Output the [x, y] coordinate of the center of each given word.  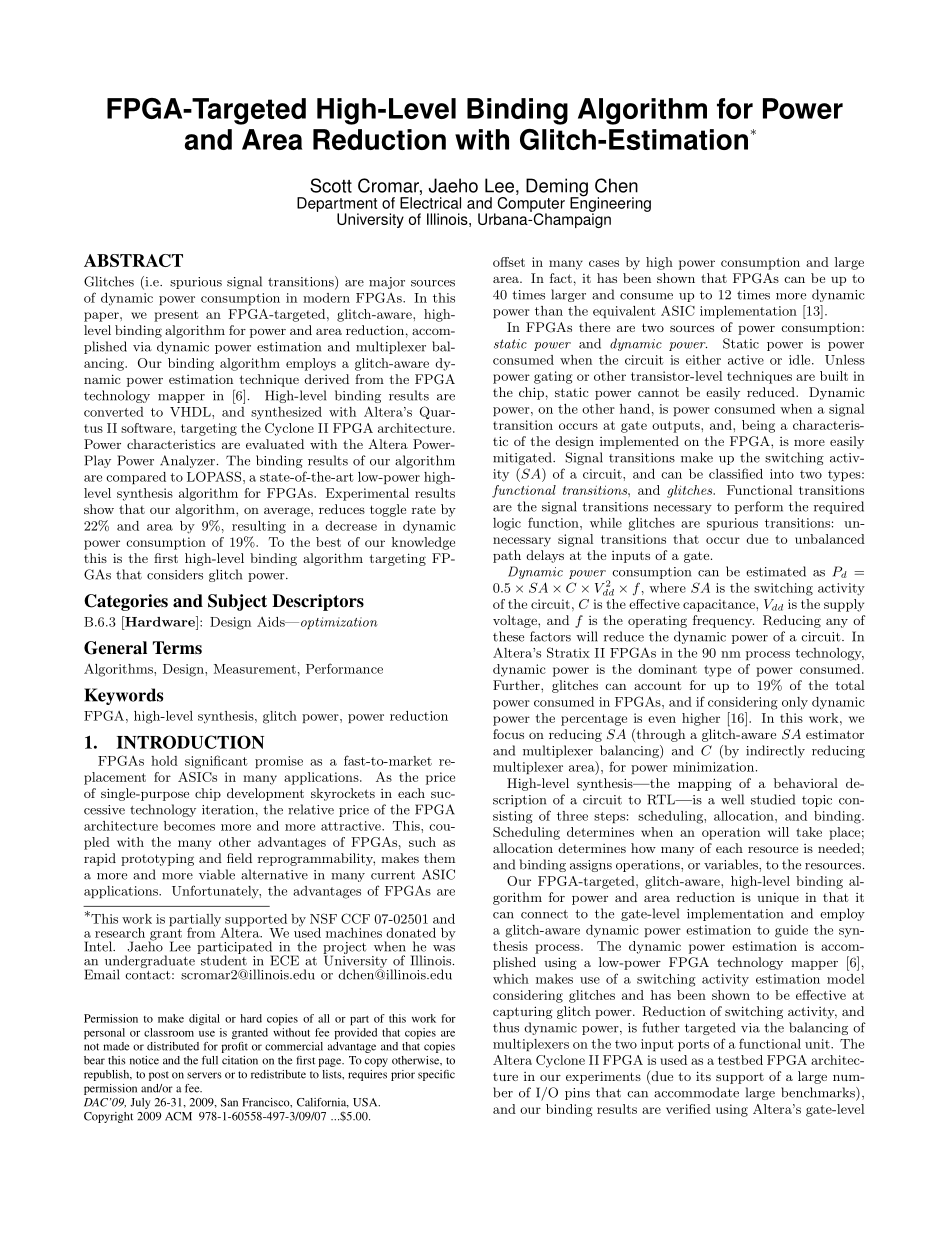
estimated [776, 571]
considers [175, 574]
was [444, 948]
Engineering [610, 204]
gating [553, 377]
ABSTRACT [133, 260]
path [507, 556]
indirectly [775, 751]
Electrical [430, 203]
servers [204, 1075]
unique [778, 899]
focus [508, 734]
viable [217, 874]
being [758, 426]
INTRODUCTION [190, 742]
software [147, 428]
